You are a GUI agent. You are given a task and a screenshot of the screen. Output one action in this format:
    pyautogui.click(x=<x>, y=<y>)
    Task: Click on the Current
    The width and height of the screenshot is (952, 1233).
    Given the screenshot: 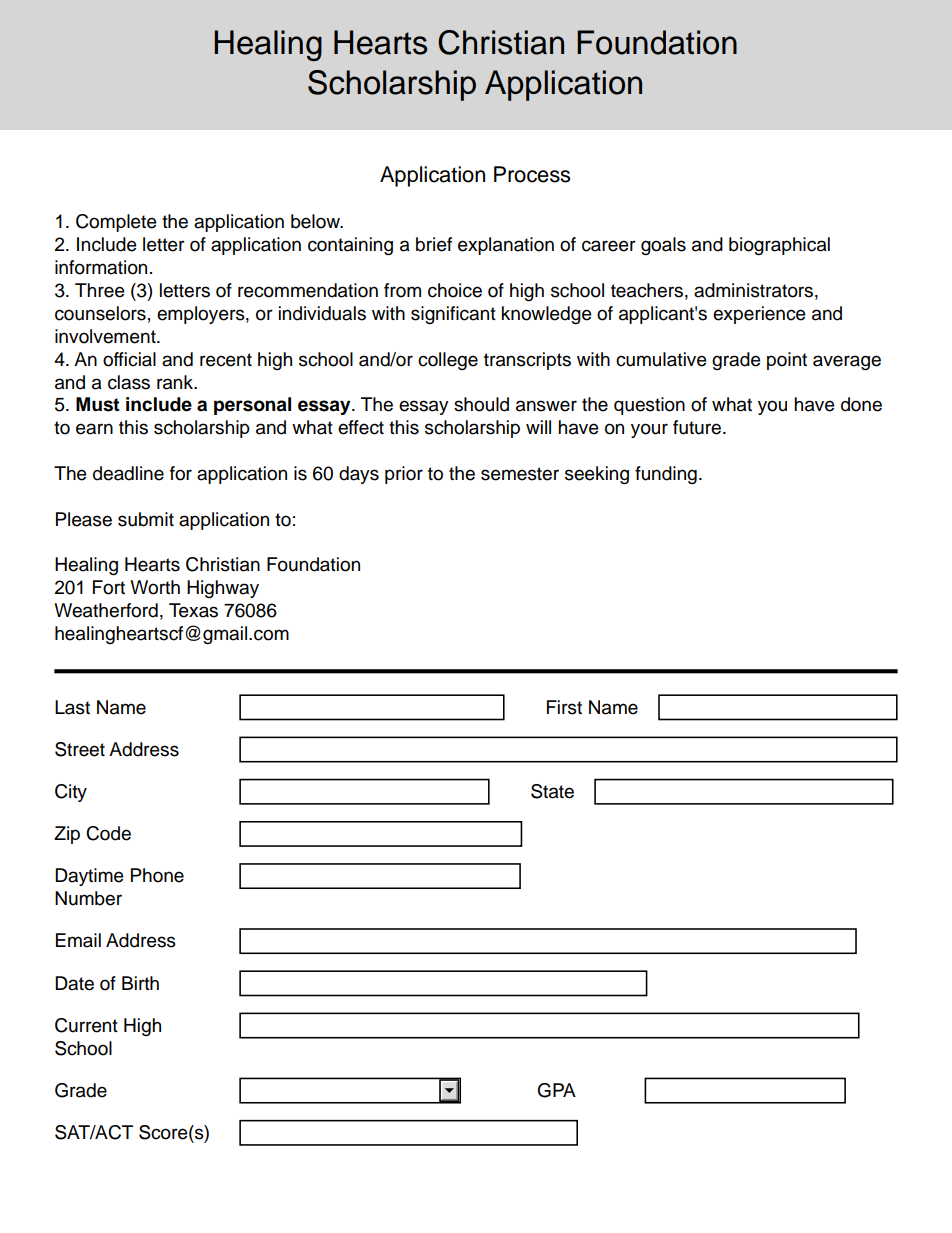 What is the action you would take?
    pyautogui.click(x=86, y=1025)
